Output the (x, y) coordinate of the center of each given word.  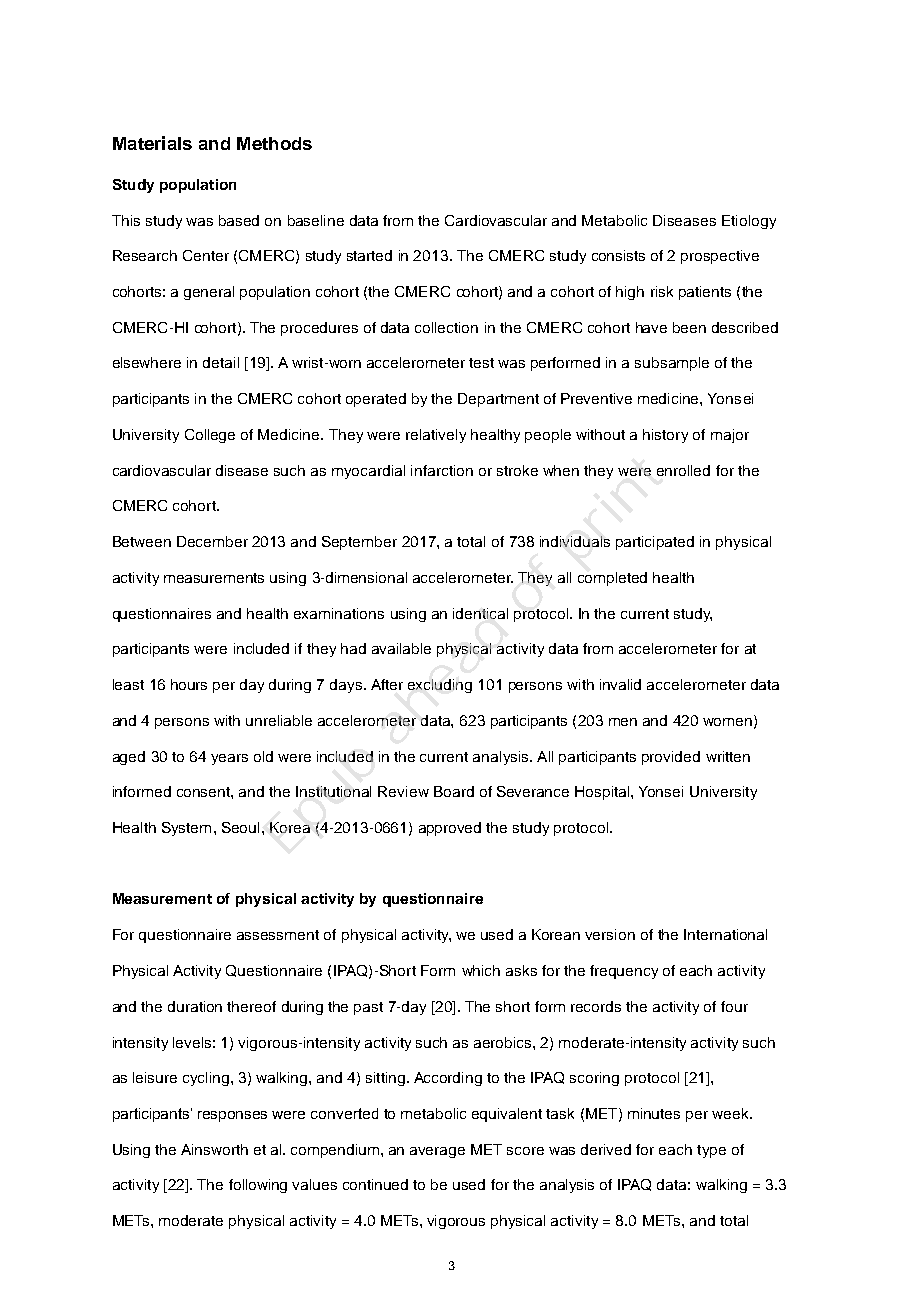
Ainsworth (214, 1149)
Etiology (749, 222)
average (437, 1152)
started (369, 255)
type (711, 1151)
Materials (152, 143)
